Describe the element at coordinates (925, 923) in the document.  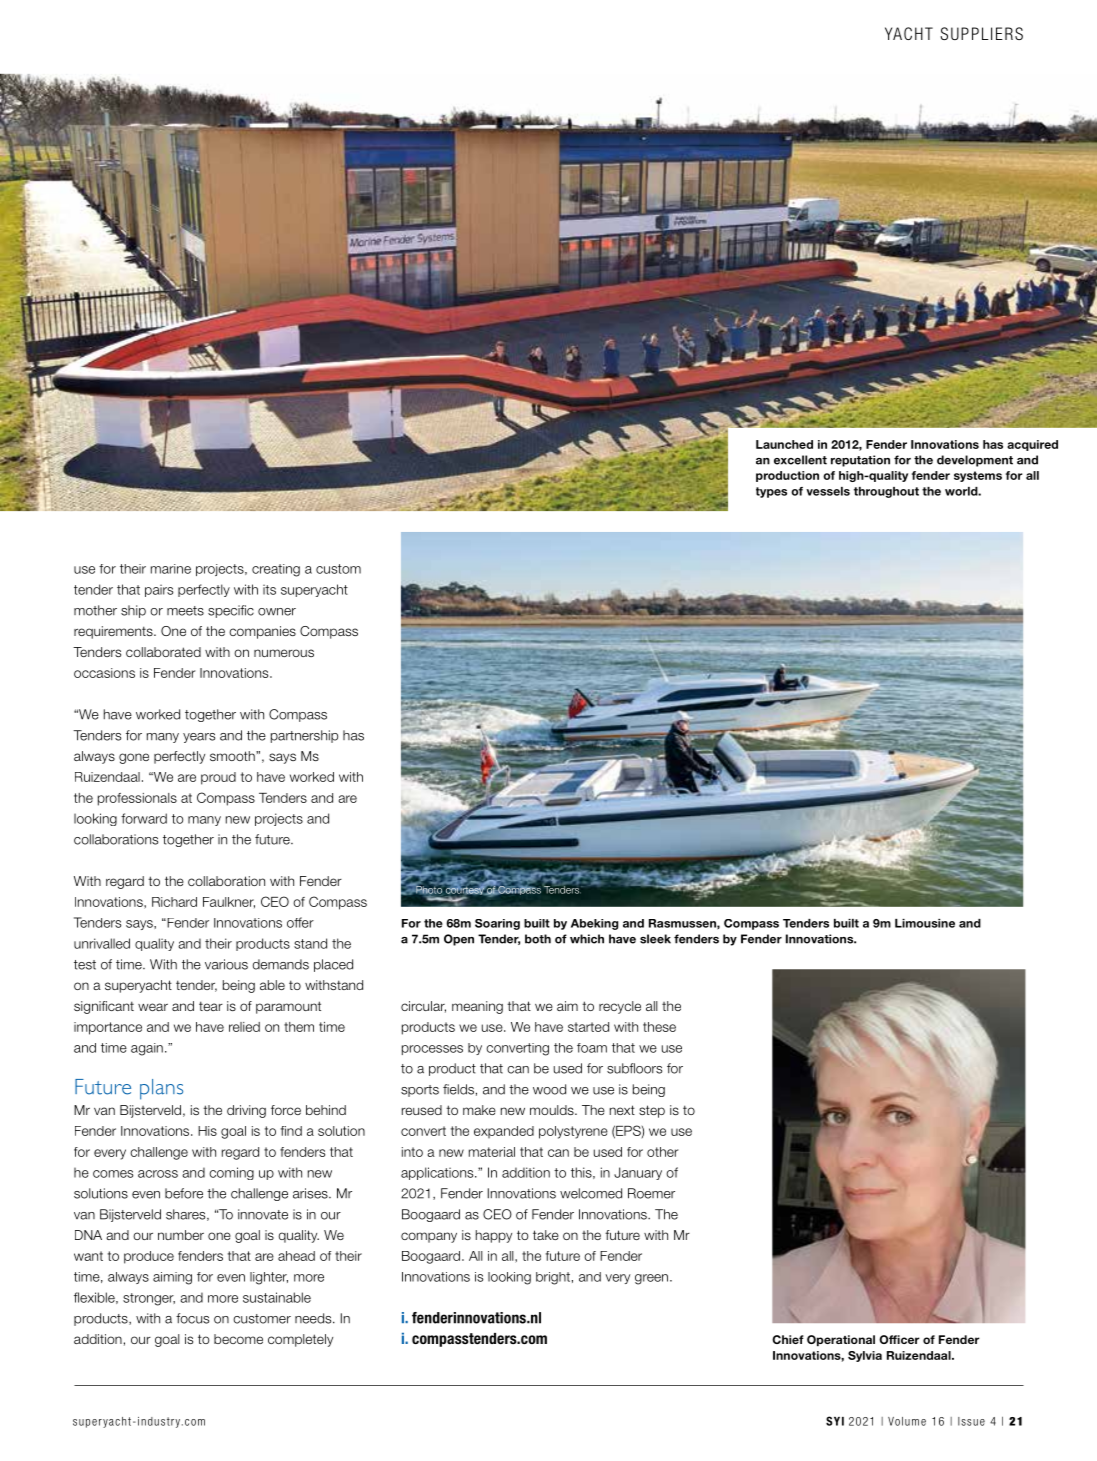
I see `Limousine` at that location.
